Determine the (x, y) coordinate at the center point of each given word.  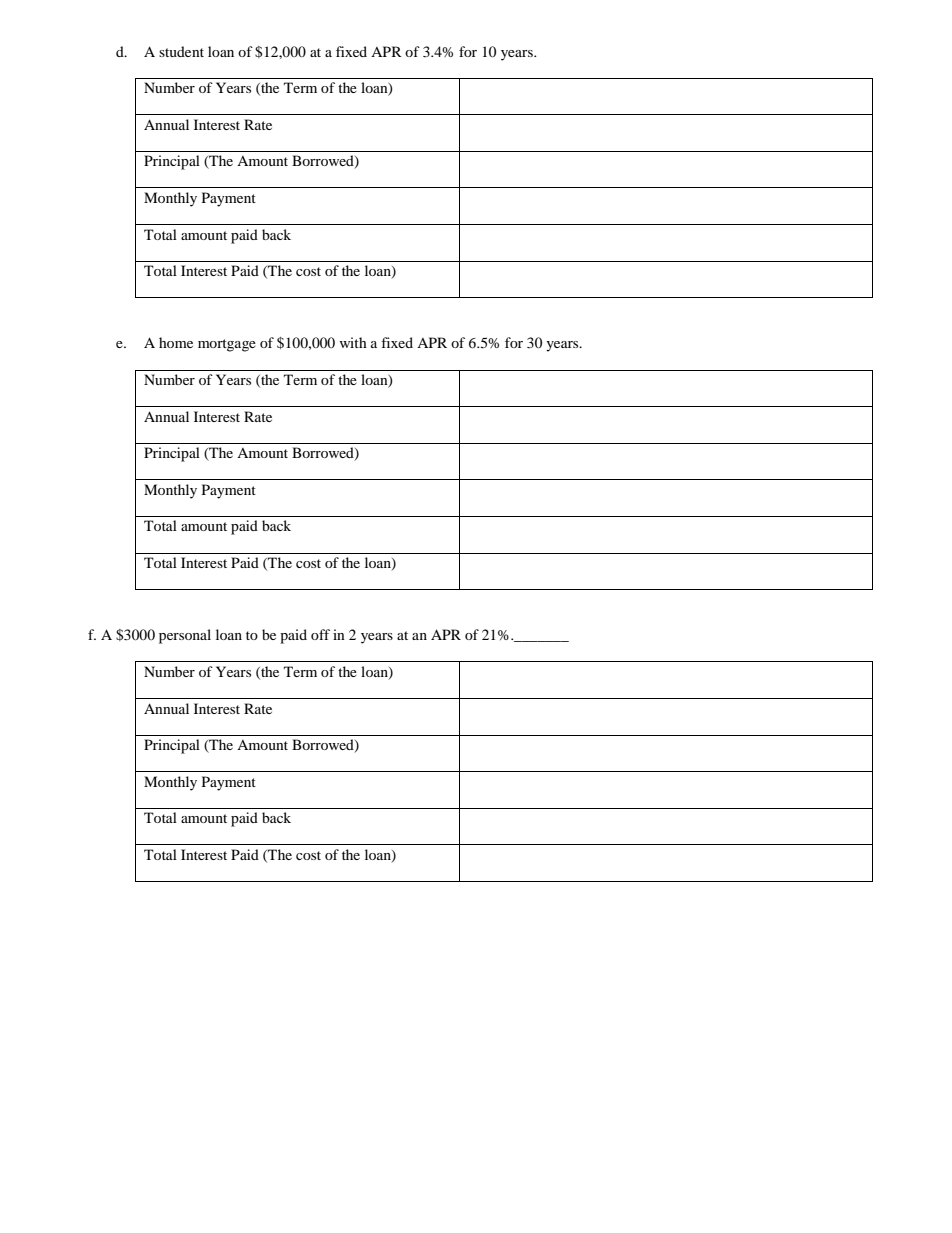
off (320, 634)
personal (185, 636)
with (353, 342)
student (181, 51)
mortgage (227, 345)
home (176, 342)
